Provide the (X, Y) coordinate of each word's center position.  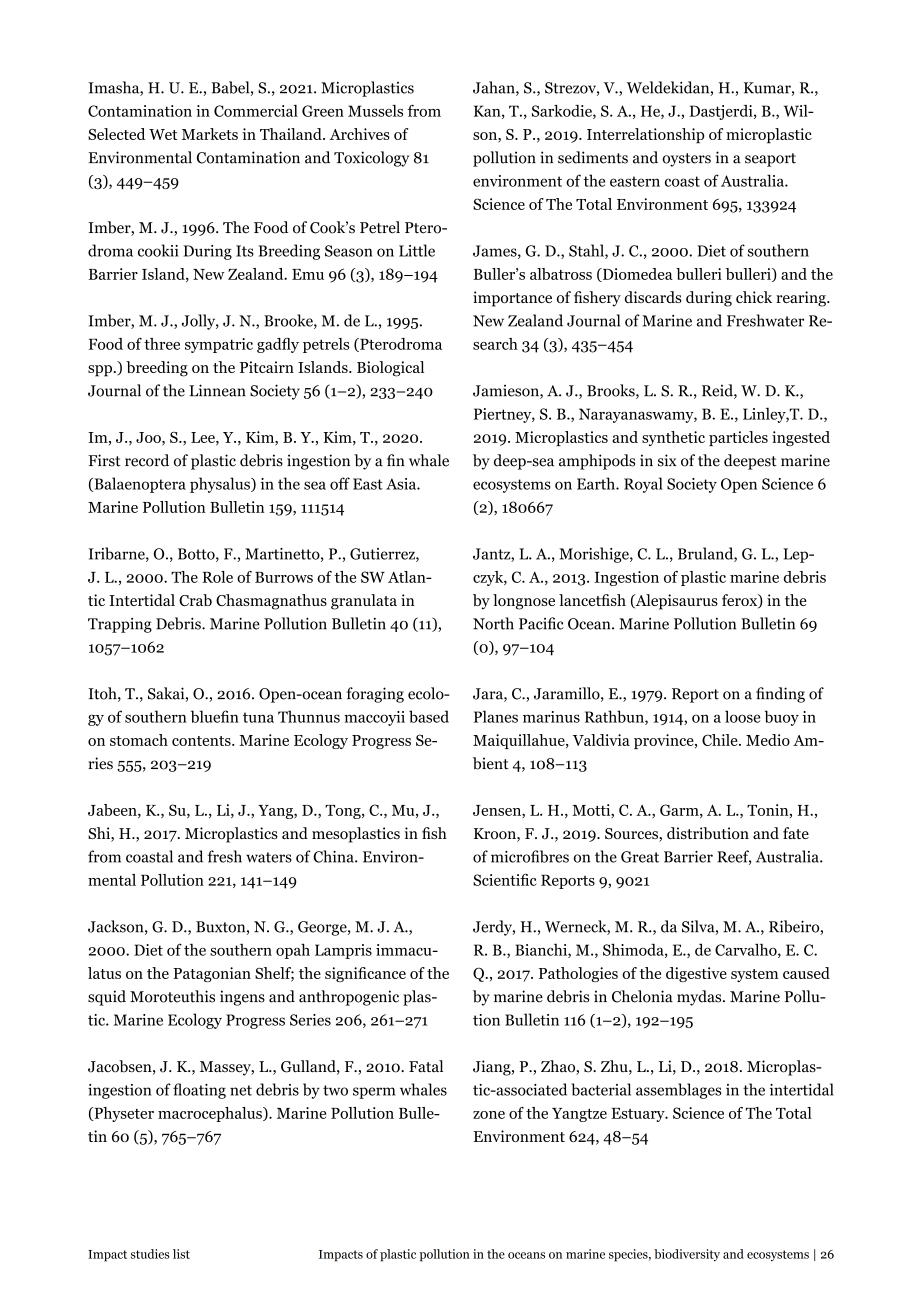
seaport (770, 160)
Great (640, 857)
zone (489, 1115)
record (147, 460)
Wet (163, 134)
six (667, 460)
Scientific (504, 880)
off (340, 483)
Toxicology (371, 159)
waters (269, 857)
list (181, 1254)
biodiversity (687, 1255)
